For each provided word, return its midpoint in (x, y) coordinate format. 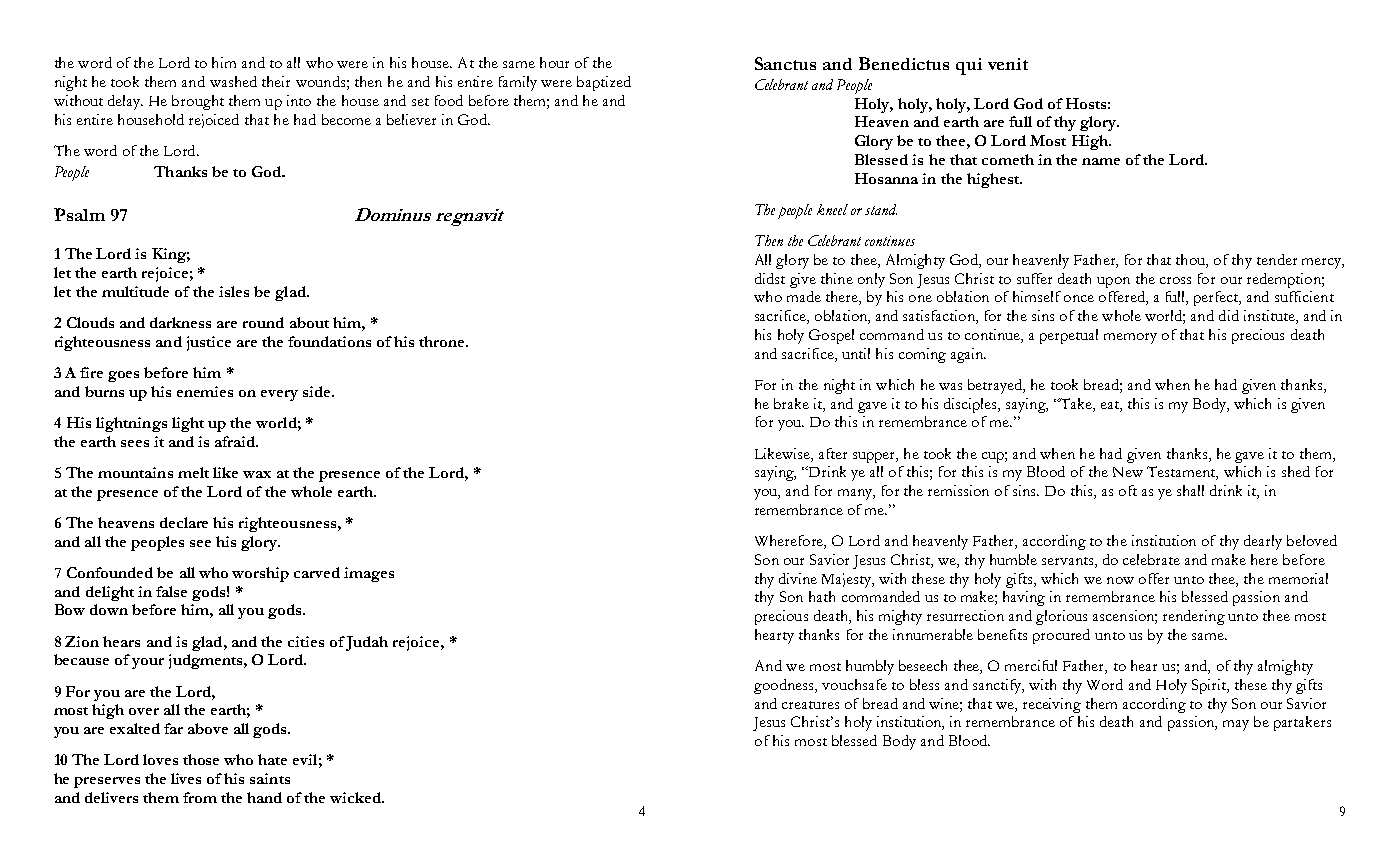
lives (186, 778)
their (276, 81)
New (1128, 472)
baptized (604, 83)
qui (969, 66)
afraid (236, 441)
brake (791, 403)
